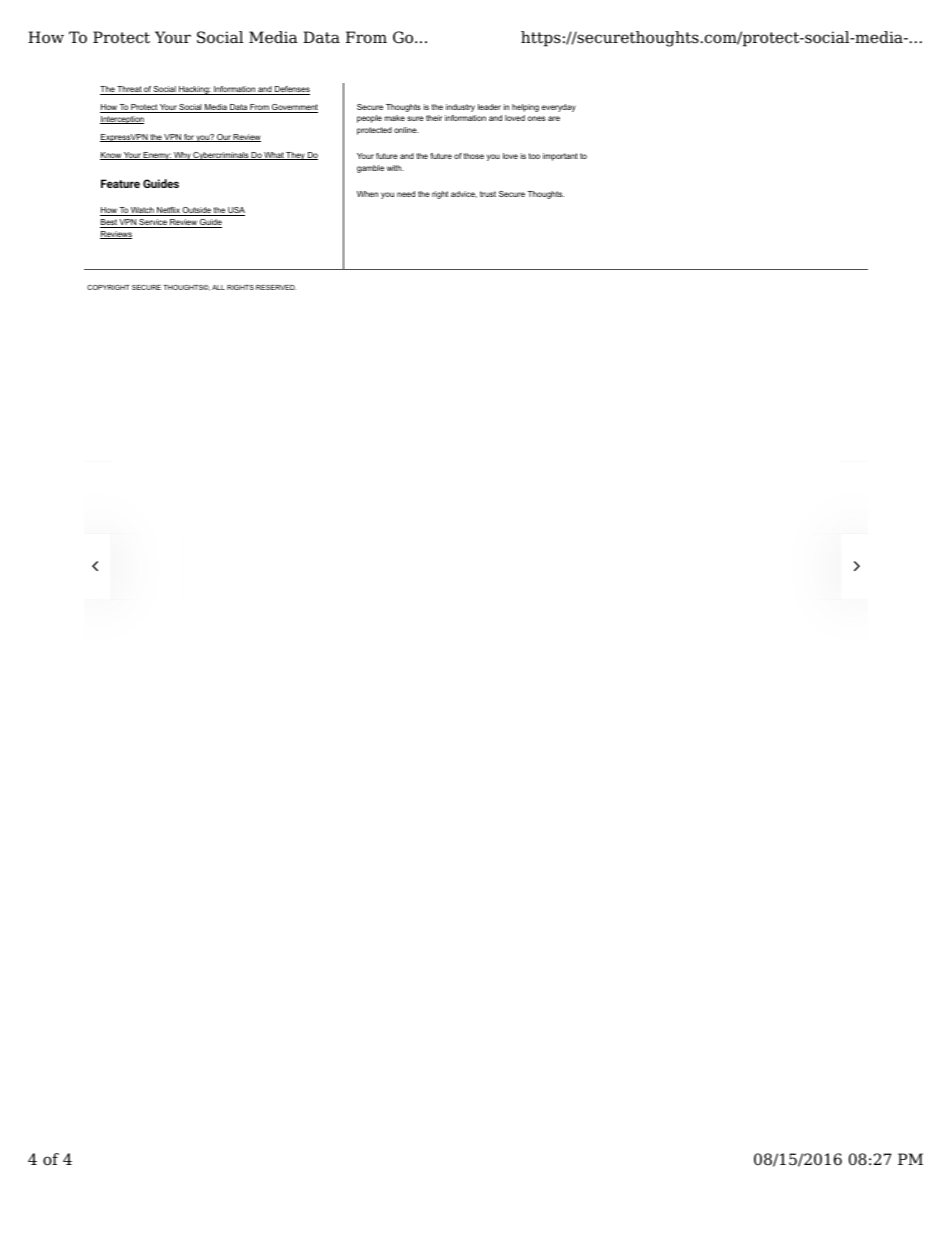 This image has width=952, height=1233. I want to click on When, so click(367, 194).
